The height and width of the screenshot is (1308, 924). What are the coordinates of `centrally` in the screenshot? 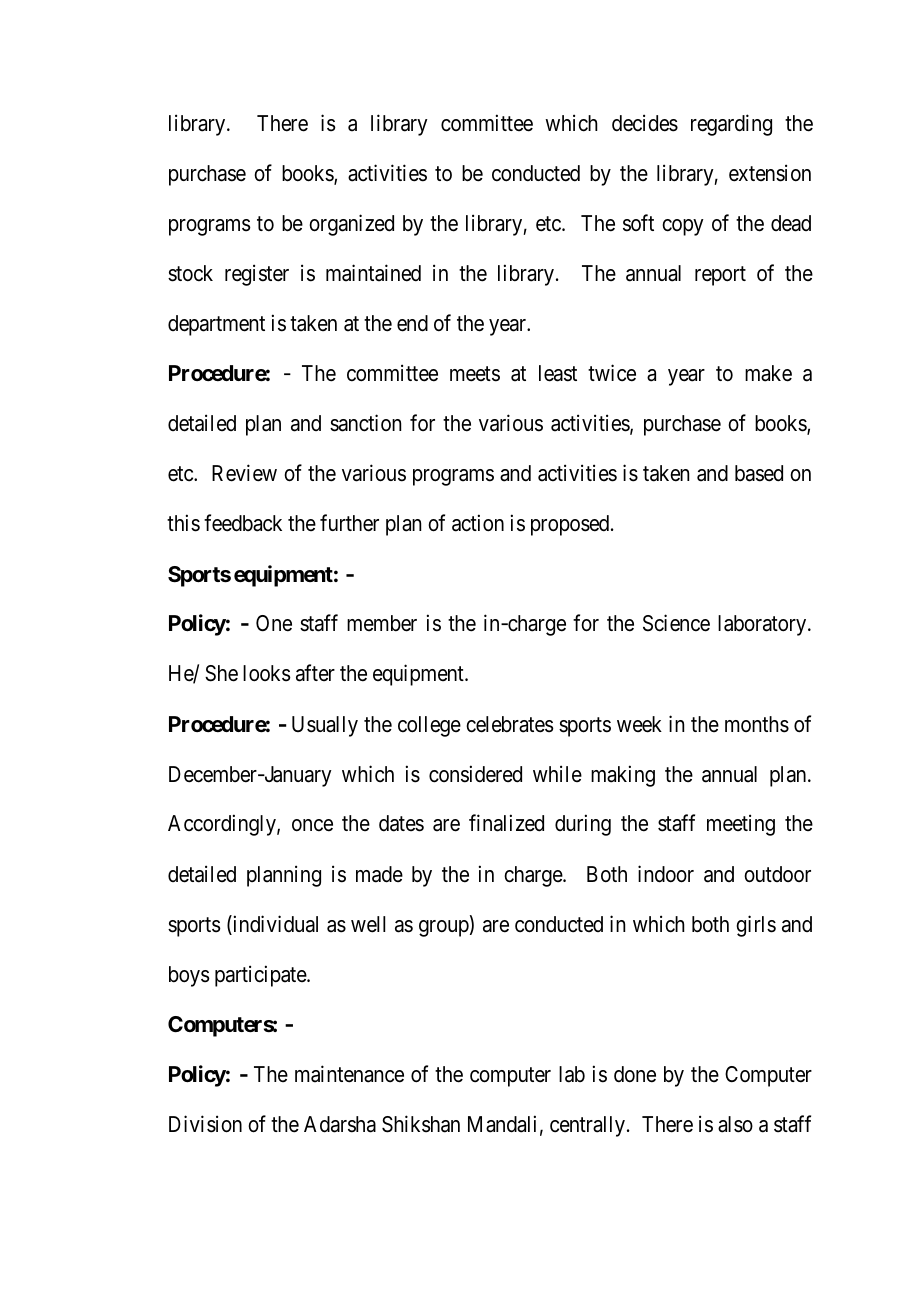 It's located at (589, 1126).
